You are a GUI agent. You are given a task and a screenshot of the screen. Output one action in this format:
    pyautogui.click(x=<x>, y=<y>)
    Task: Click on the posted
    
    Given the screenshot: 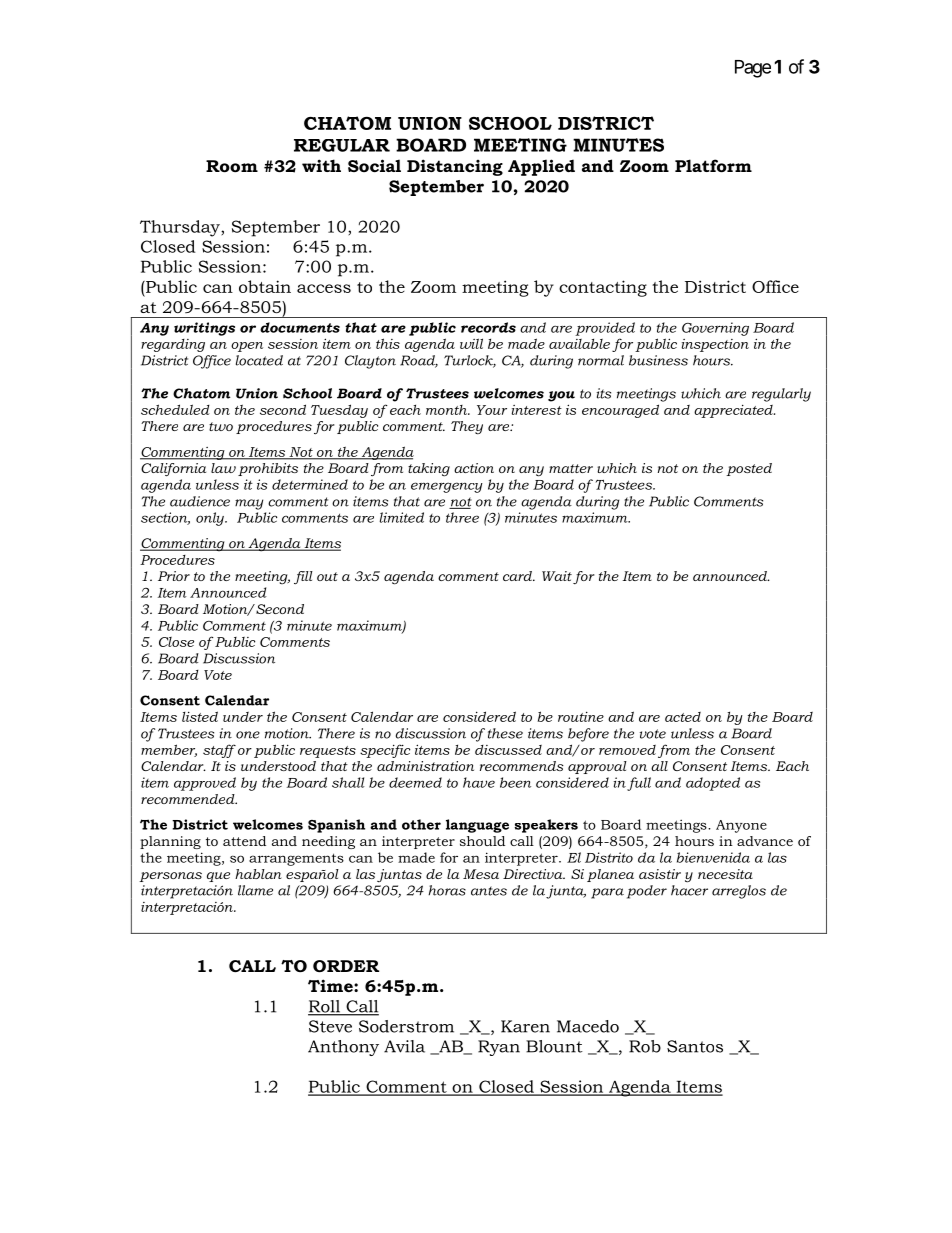 What is the action you would take?
    pyautogui.click(x=749, y=469)
